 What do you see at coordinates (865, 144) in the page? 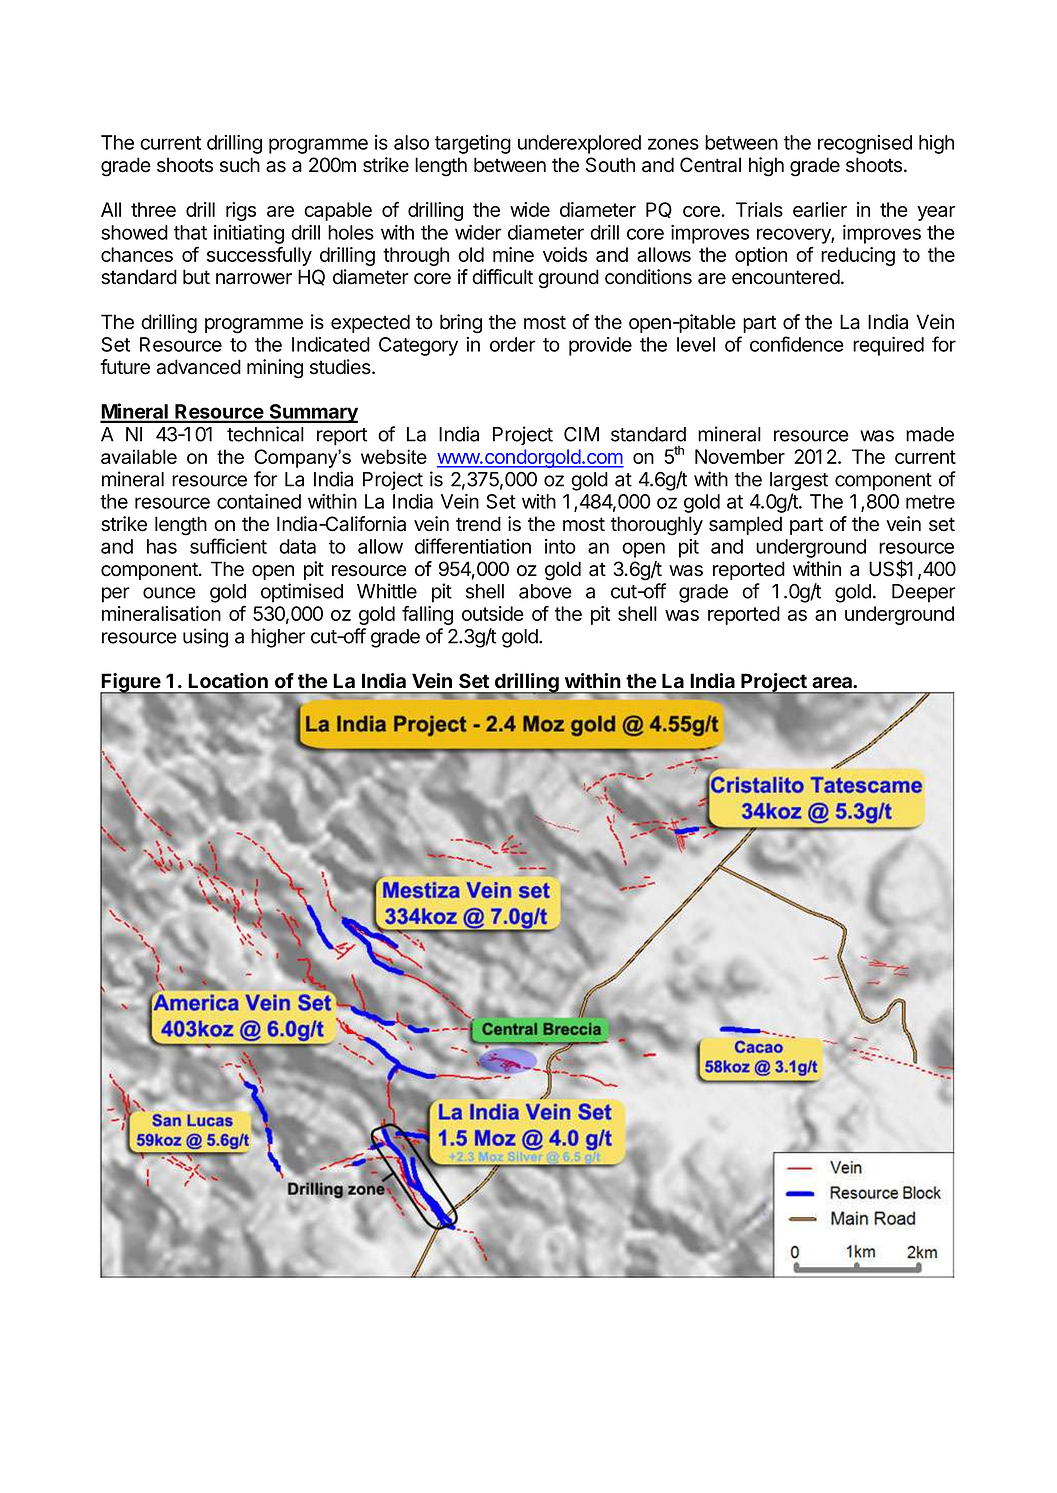
I see `recognised` at bounding box center [865, 144].
